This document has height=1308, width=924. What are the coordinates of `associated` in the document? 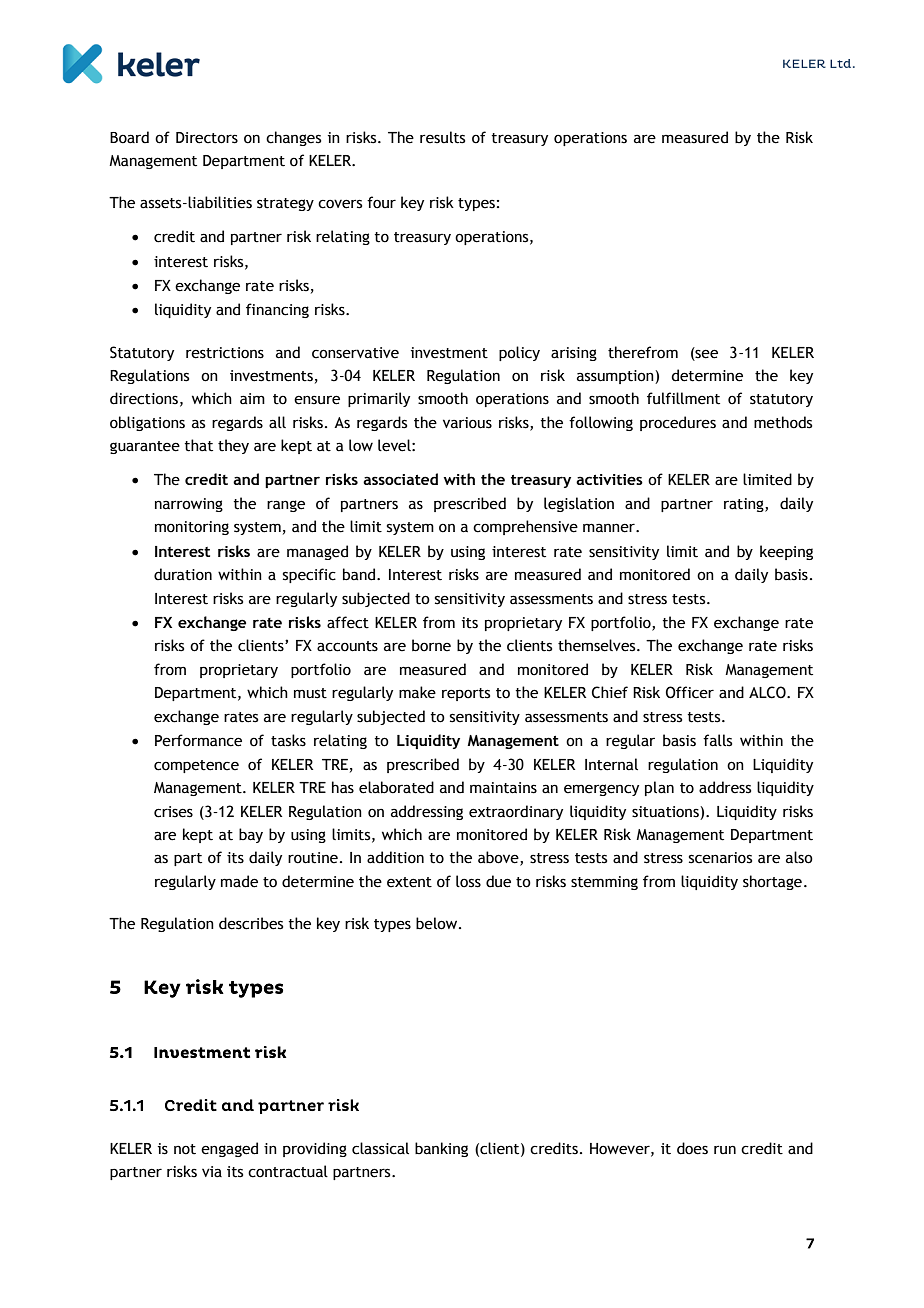 It's located at (400, 479).
